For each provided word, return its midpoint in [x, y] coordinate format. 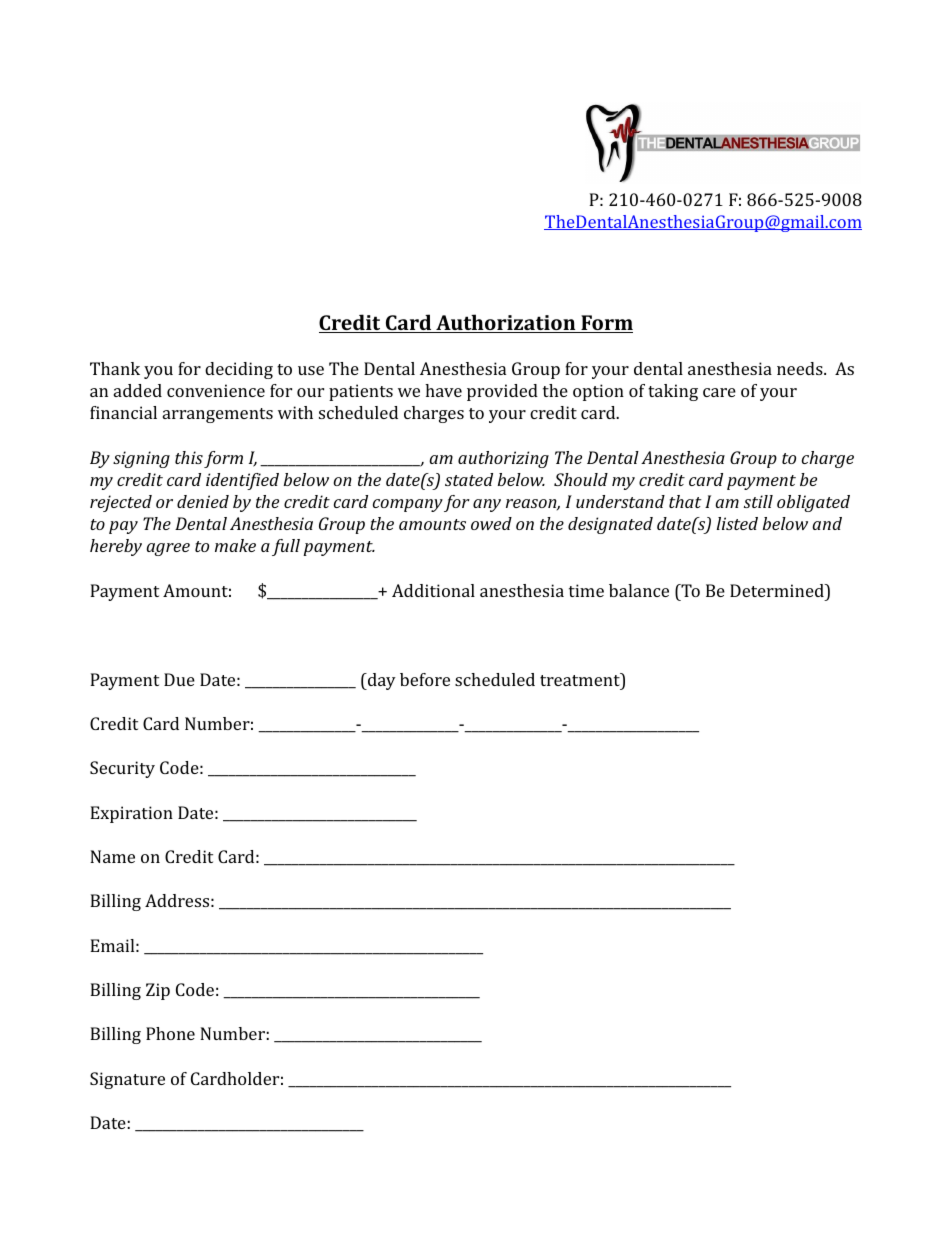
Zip [158, 991]
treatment [581, 679]
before [425, 679]
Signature [127, 1080]
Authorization [506, 323]
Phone [170, 1033]
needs [801, 368]
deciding [239, 370]
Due [179, 679]
